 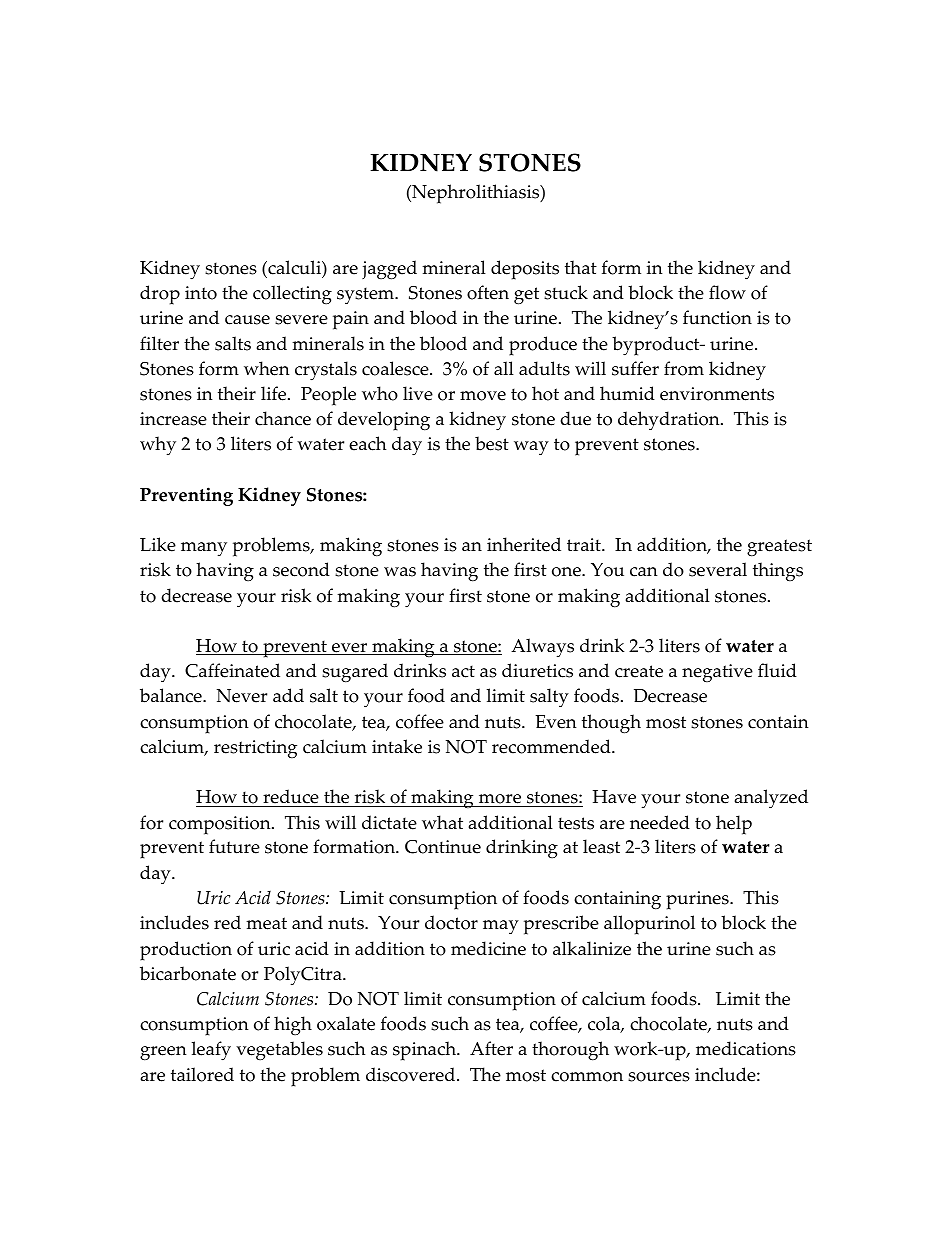 What do you see at coordinates (488, 292) in the screenshot?
I see `often` at bounding box center [488, 292].
